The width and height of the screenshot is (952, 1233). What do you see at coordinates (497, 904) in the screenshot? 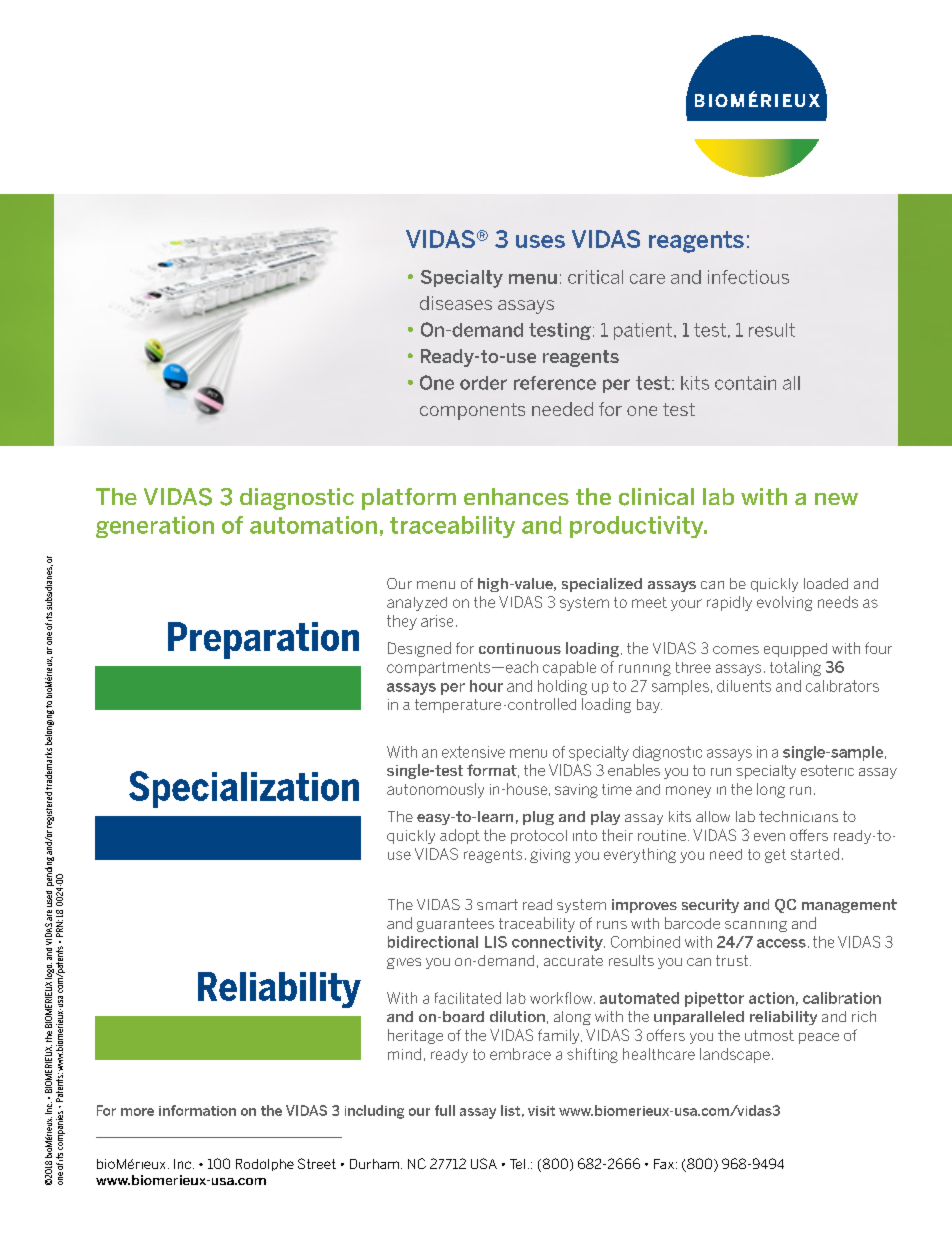
I see `smart` at bounding box center [497, 904].
